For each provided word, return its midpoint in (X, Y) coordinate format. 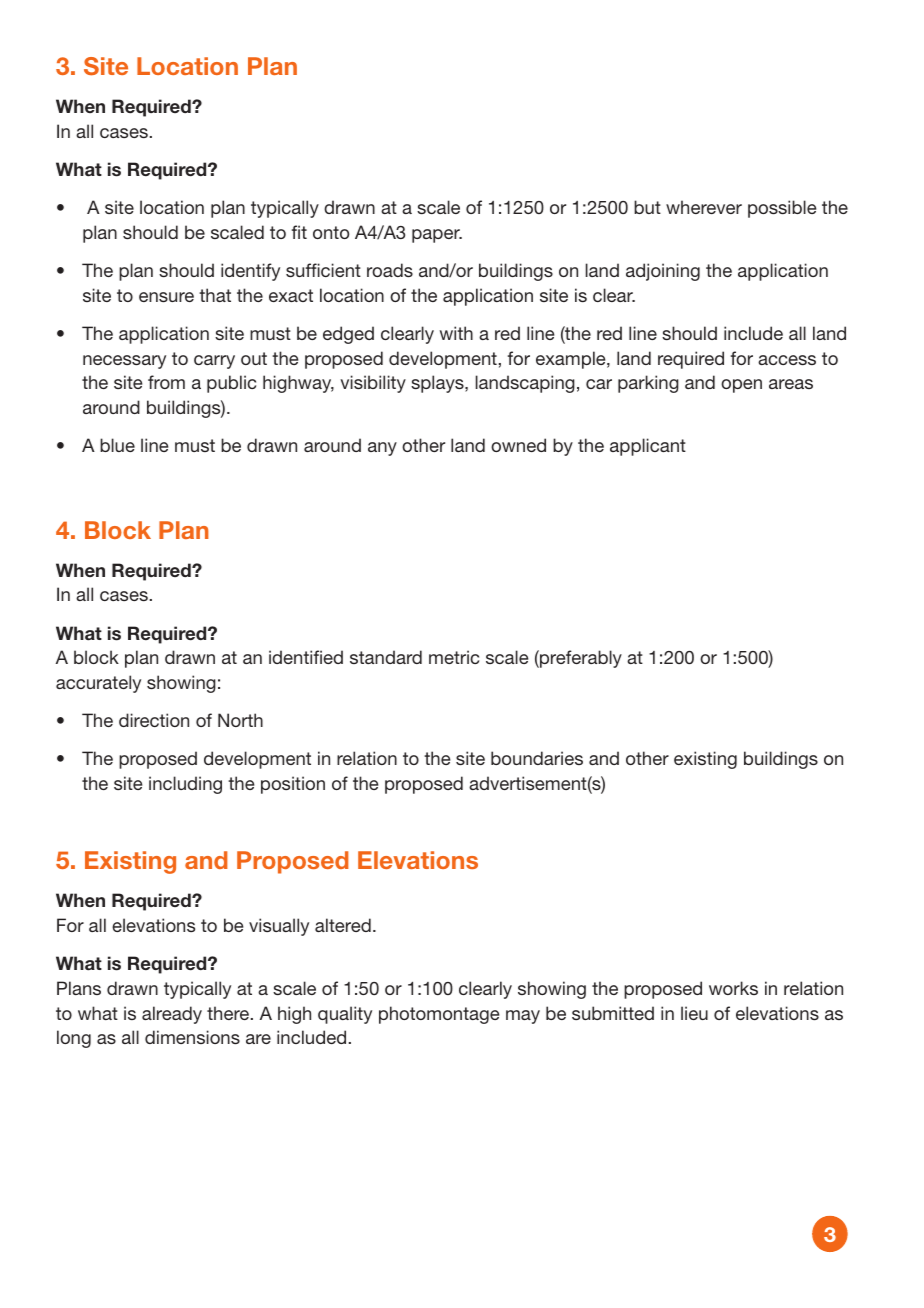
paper (437, 236)
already (172, 1015)
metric (454, 657)
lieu (694, 1013)
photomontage (439, 1015)
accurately (98, 684)
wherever (704, 207)
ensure (166, 297)
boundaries (537, 758)
